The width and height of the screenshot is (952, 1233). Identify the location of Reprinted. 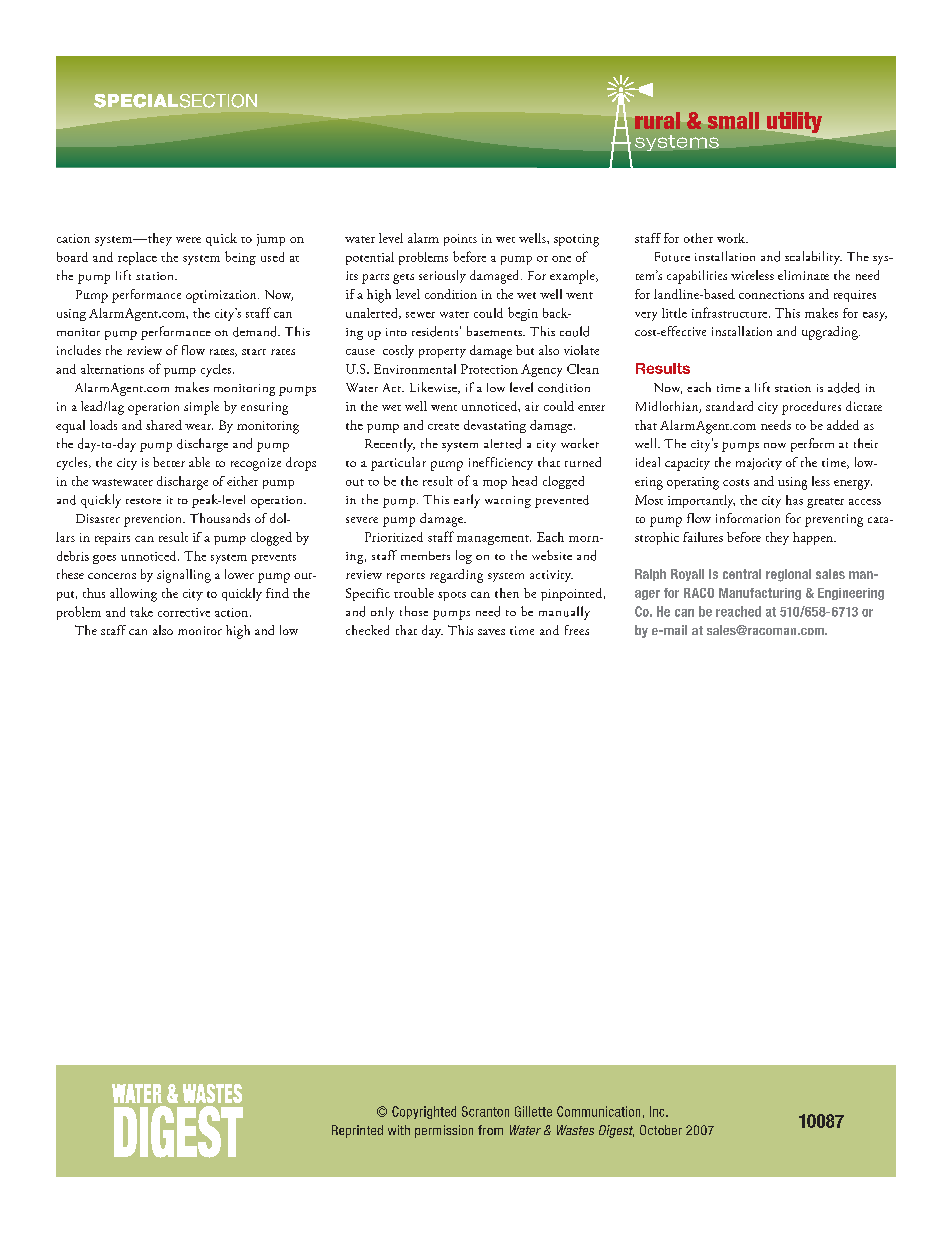
(357, 1131).
